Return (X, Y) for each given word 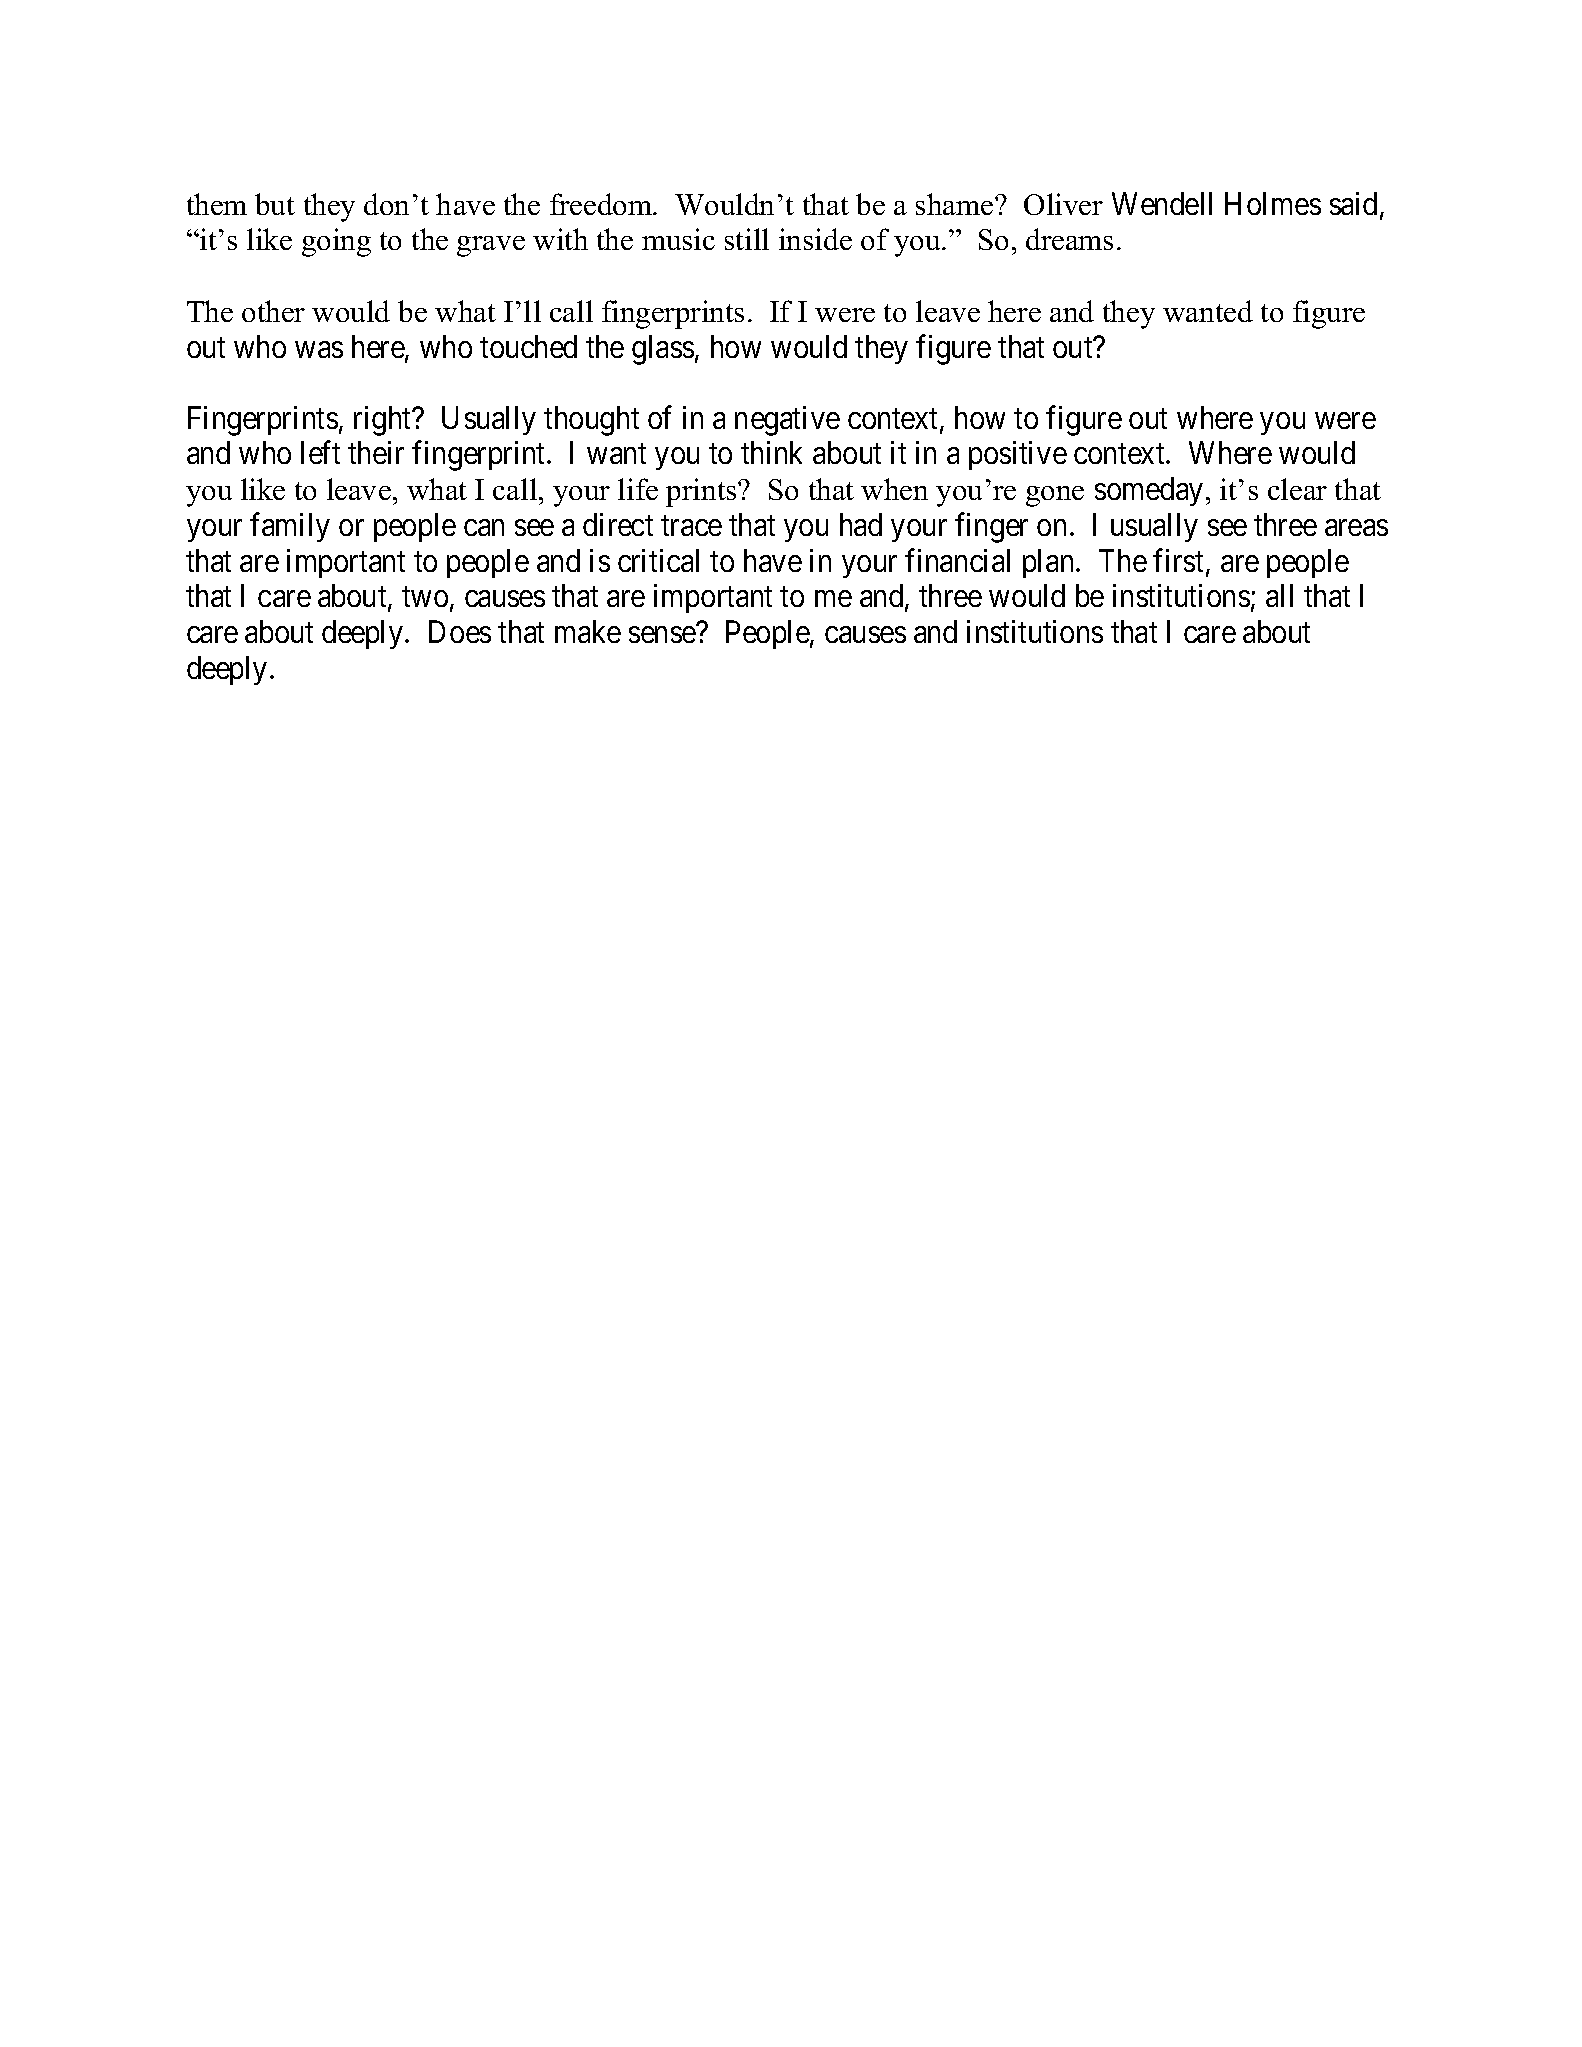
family (290, 527)
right (384, 421)
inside (815, 239)
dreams (1069, 239)
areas (1356, 528)
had (861, 524)
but (275, 204)
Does (460, 631)
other (273, 311)
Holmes (1273, 203)
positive (1018, 455)
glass (663, 350)
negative (787, 421)
